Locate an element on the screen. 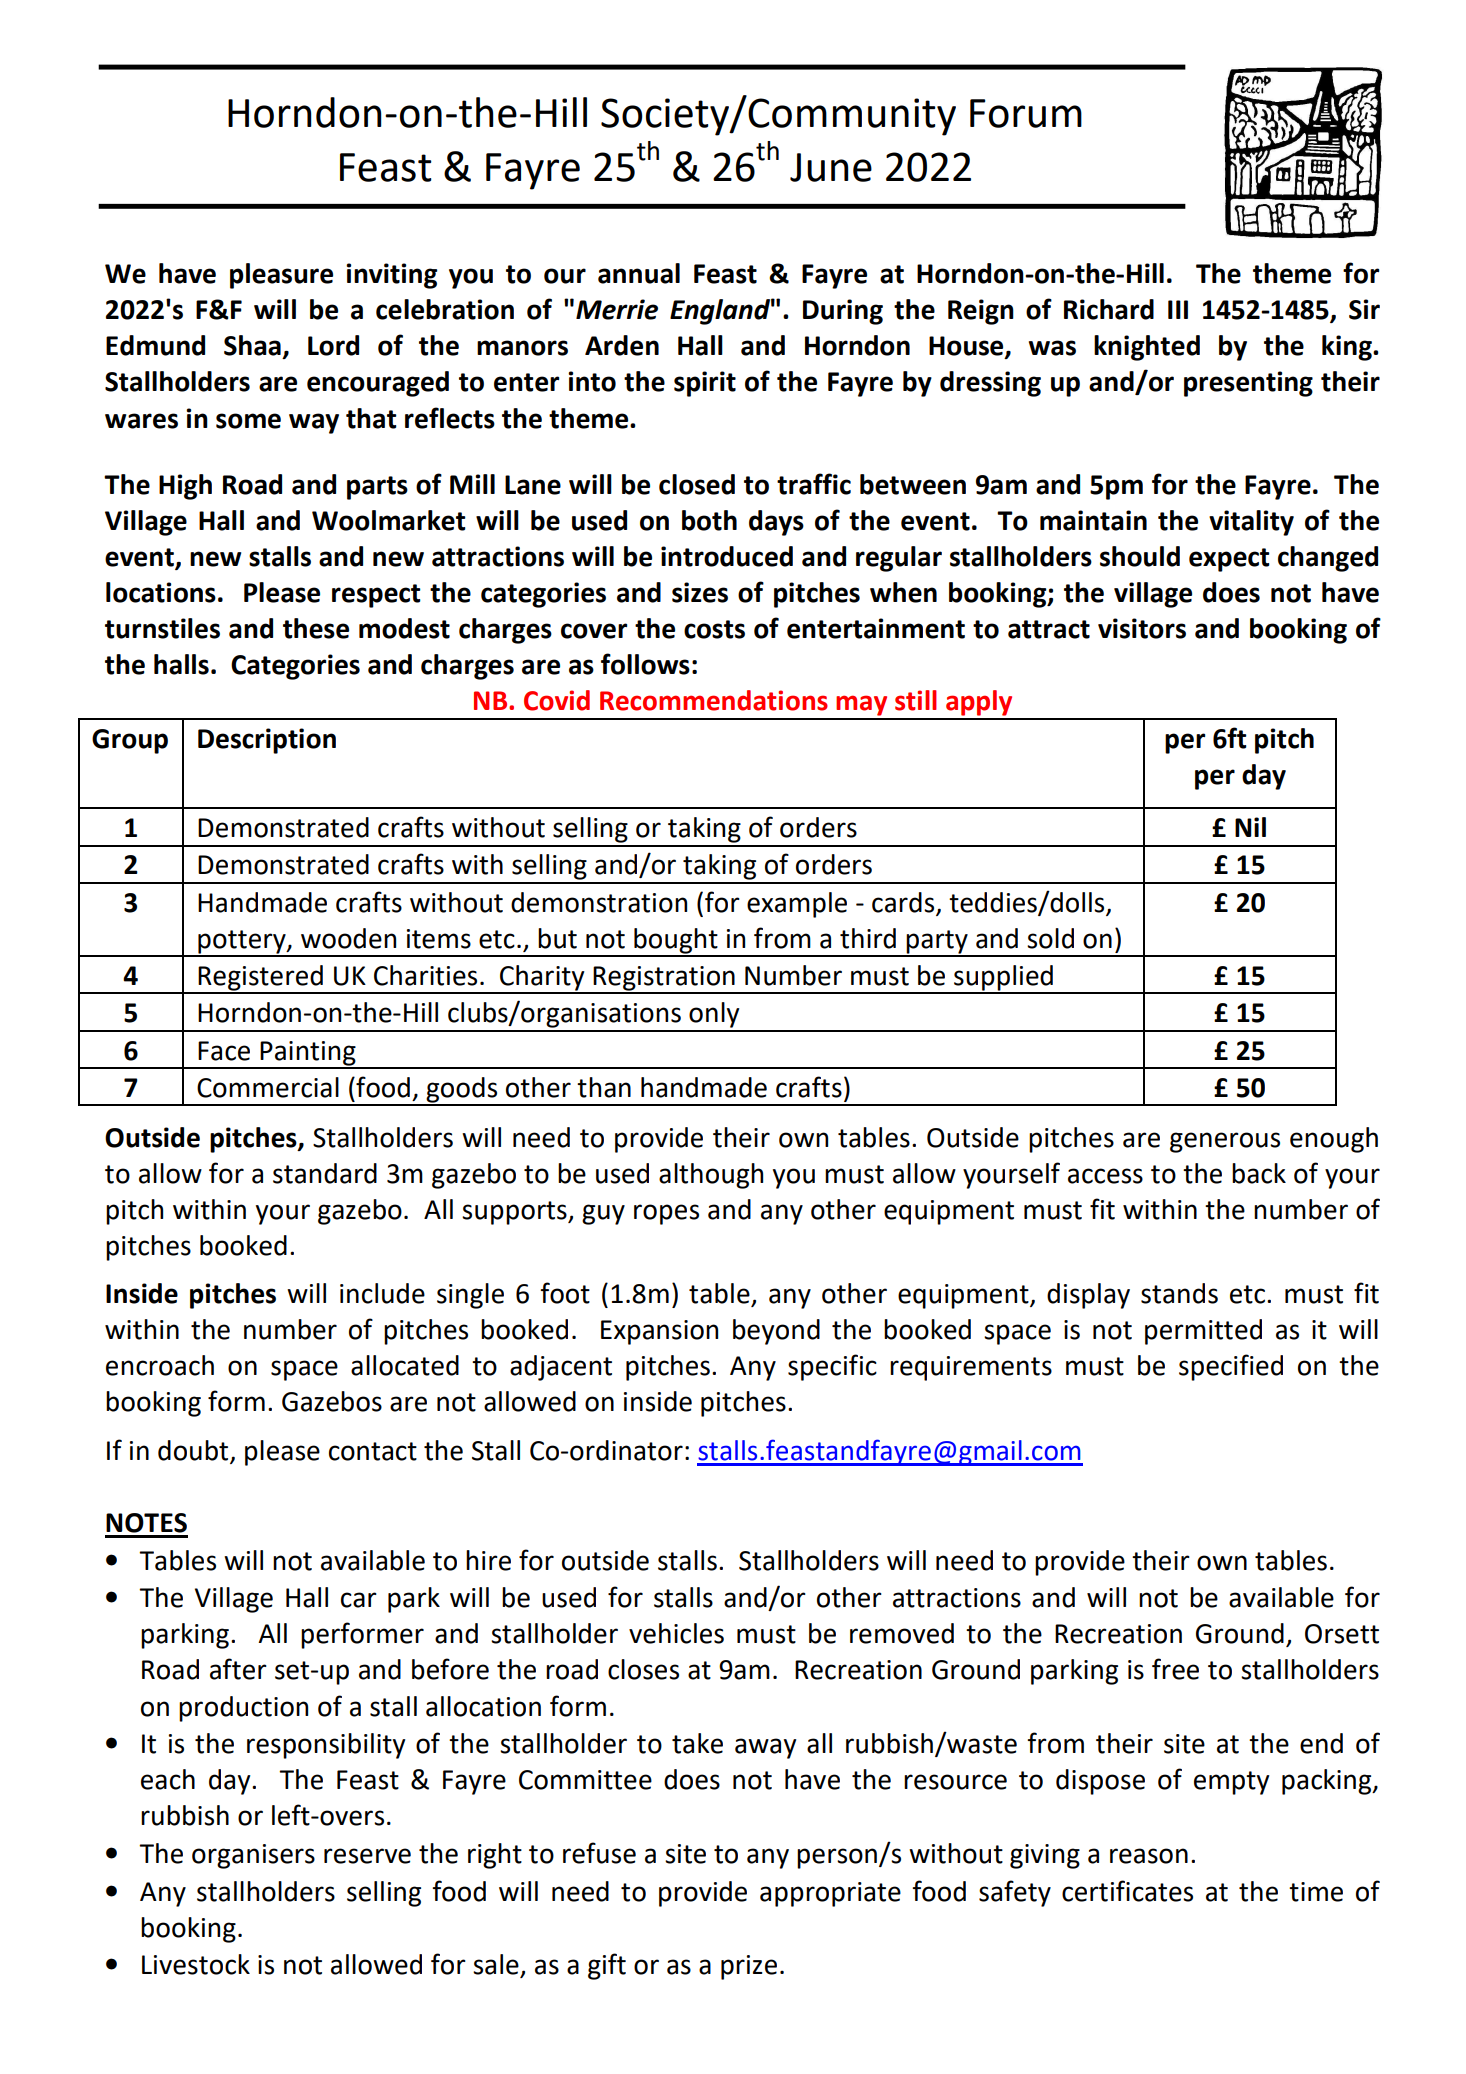 The height and width of the screenshot is (2074, 1466). June is located at coordinates (831, 167).
